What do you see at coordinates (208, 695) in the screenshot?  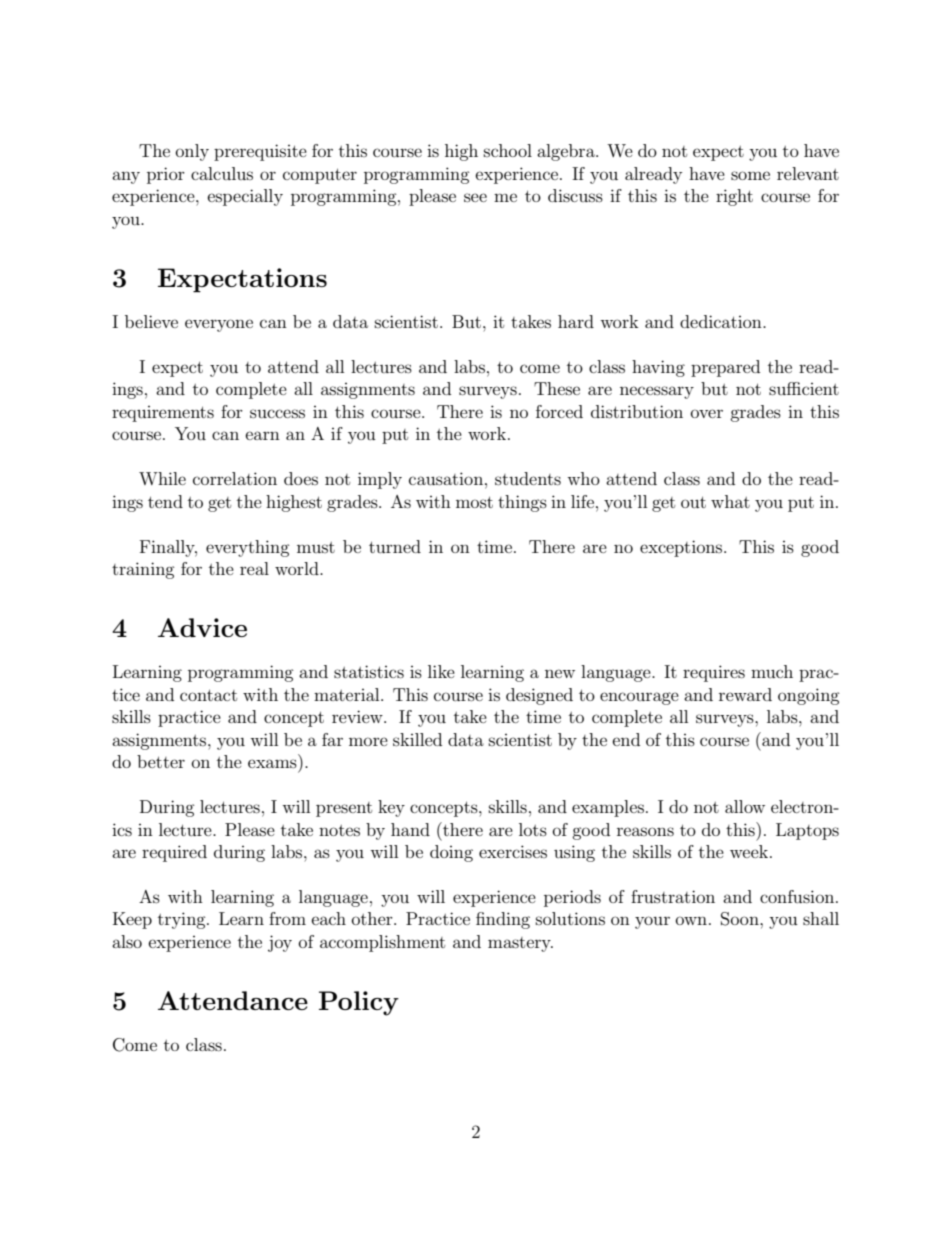 I see `contact` at bounding box center [208, 695].
